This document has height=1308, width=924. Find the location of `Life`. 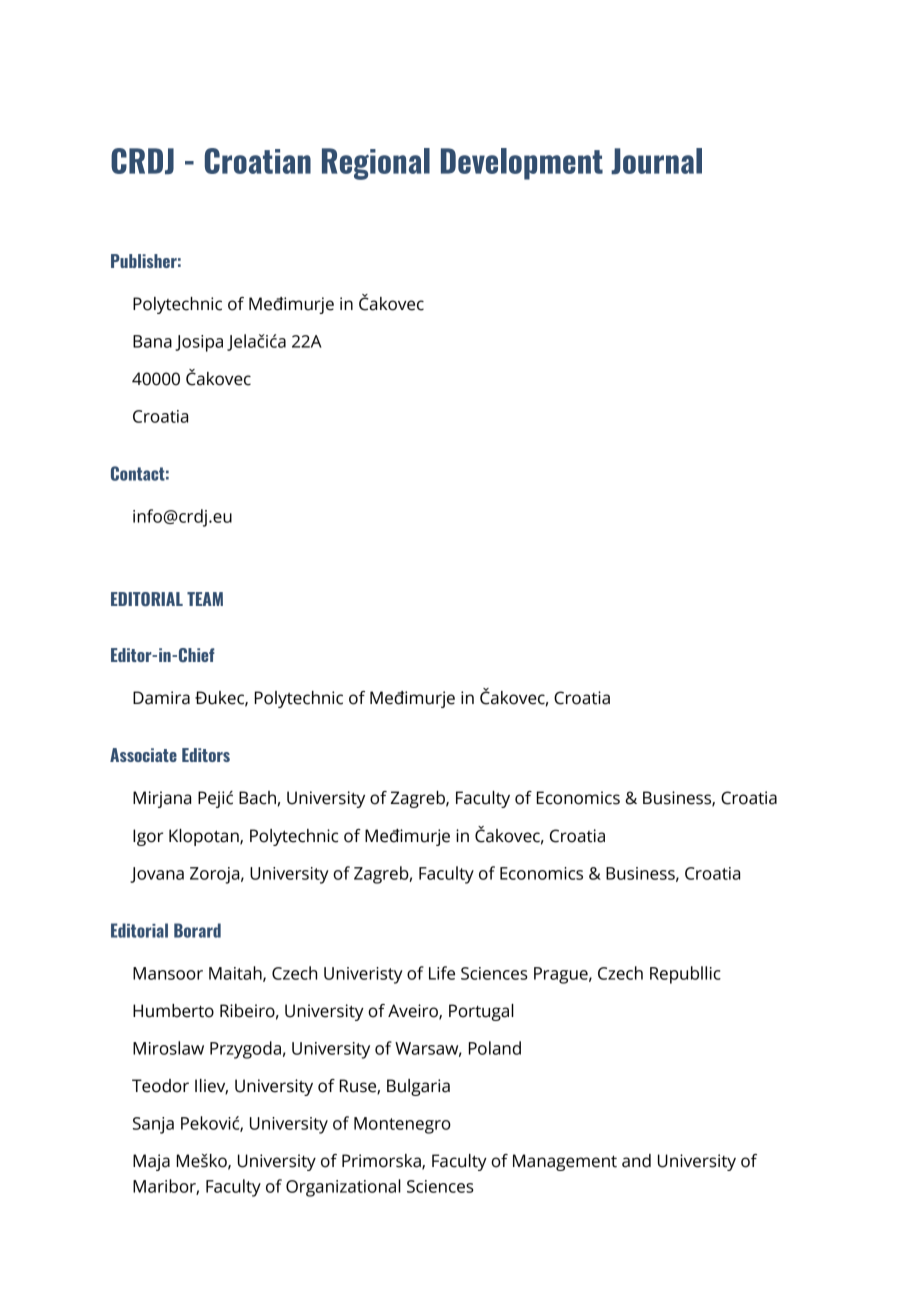

Life is located at coordinates (442, 973).
